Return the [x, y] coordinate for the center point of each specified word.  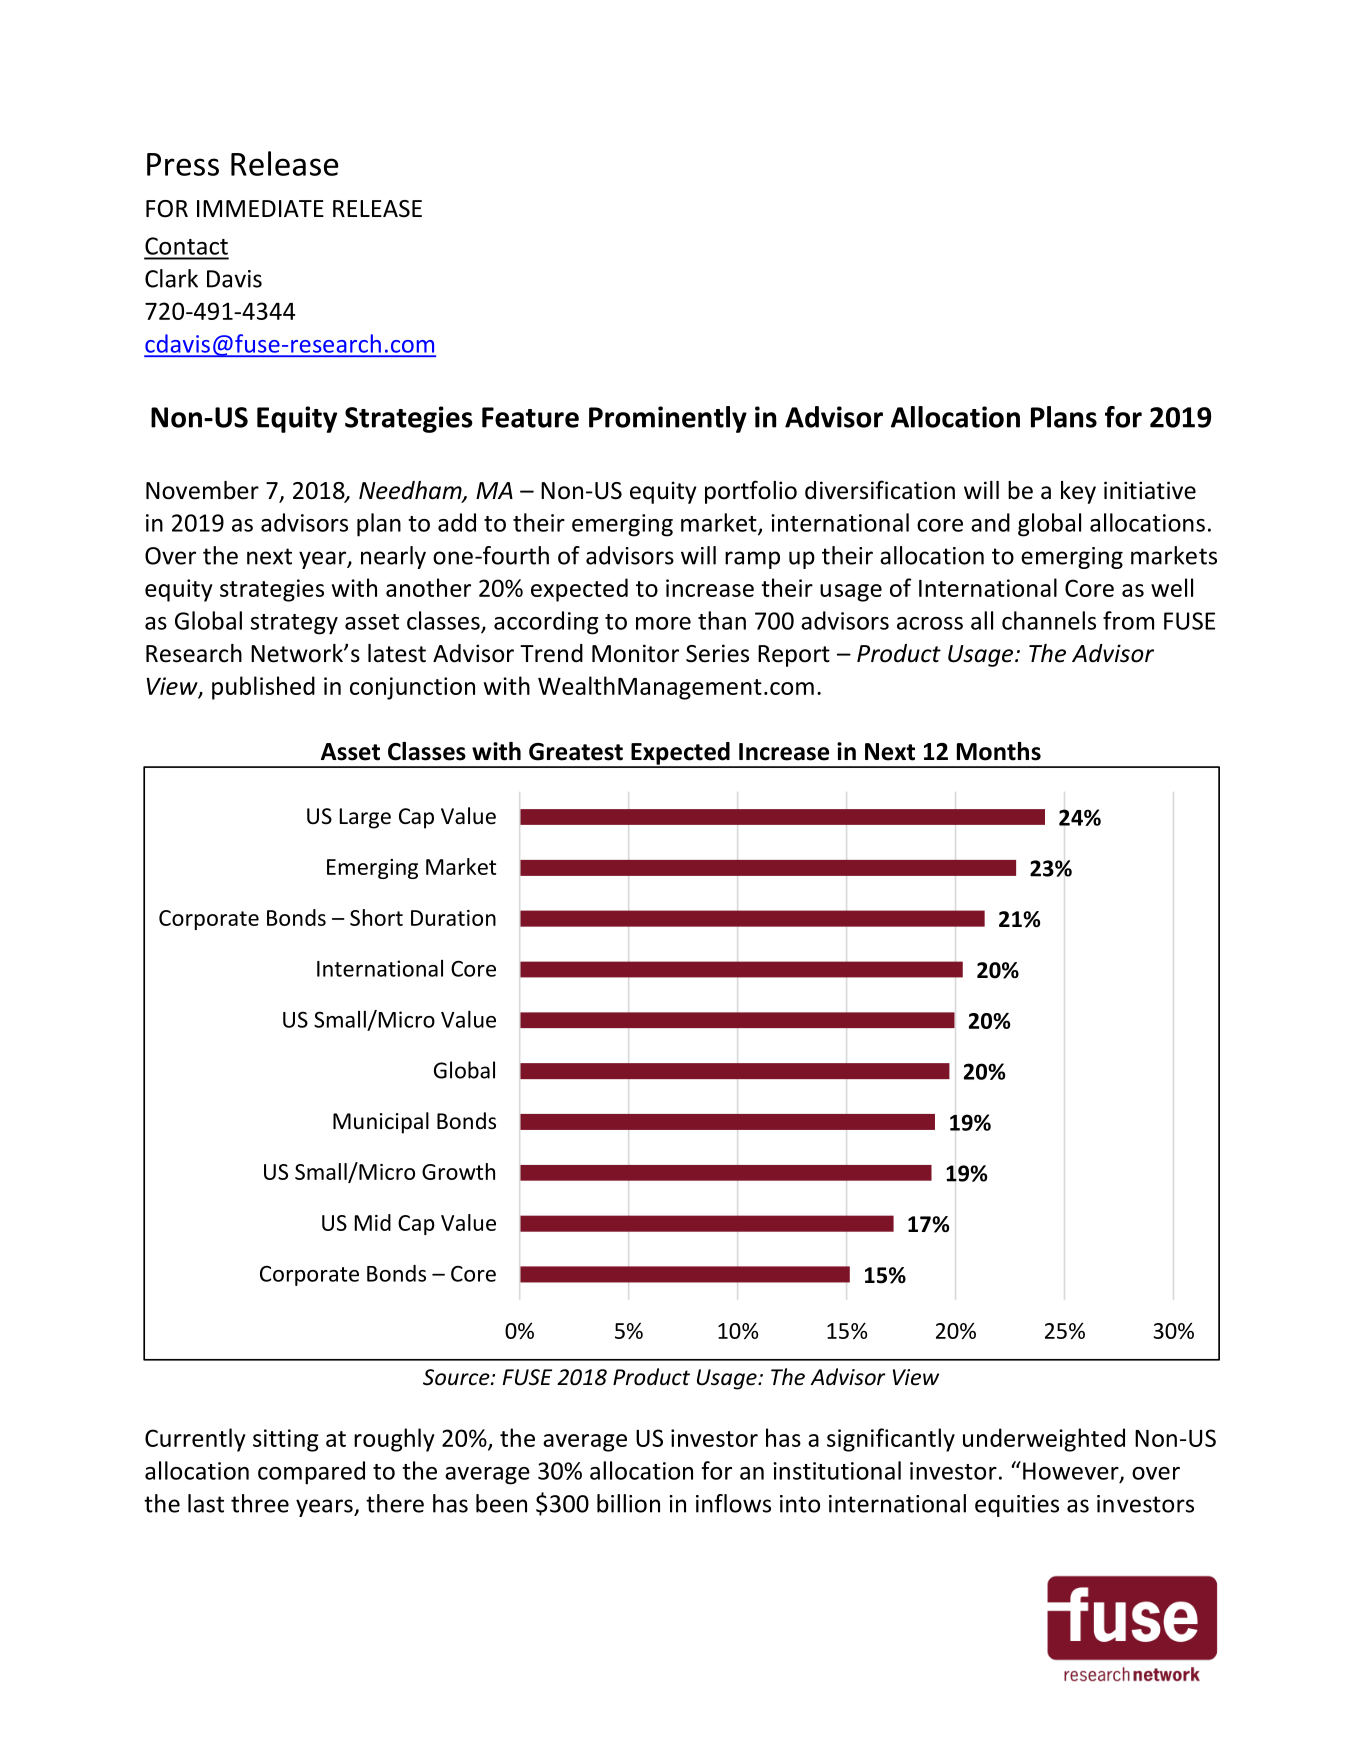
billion [628, 1503]
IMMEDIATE [260, 208]
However [1072, 1472]
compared [311, 1473]
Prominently [668, 419]
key [1078, 492]
